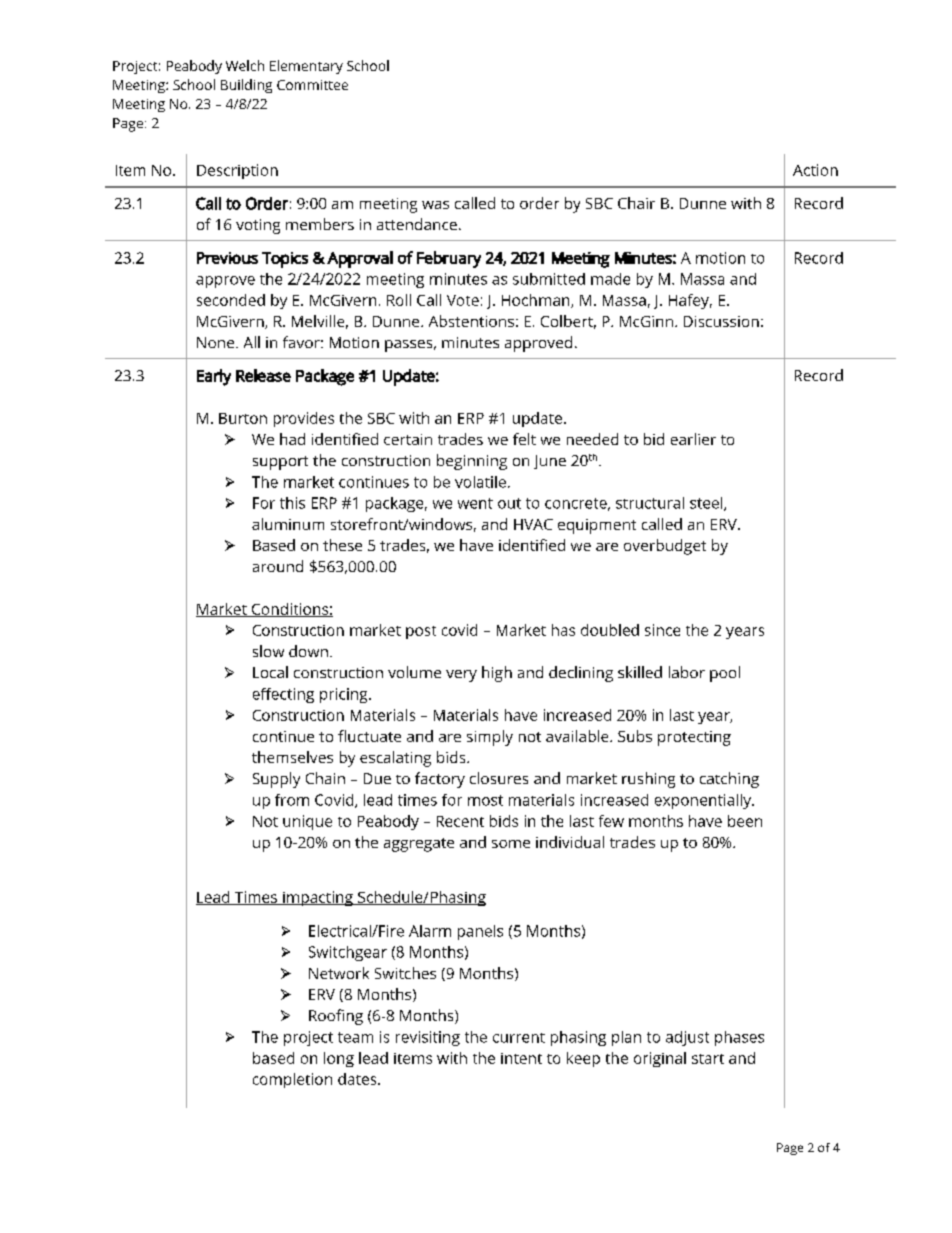  What do you see at coordinates (815, 170) in the page?
I see `Action` at bounding box center [815, 170].
